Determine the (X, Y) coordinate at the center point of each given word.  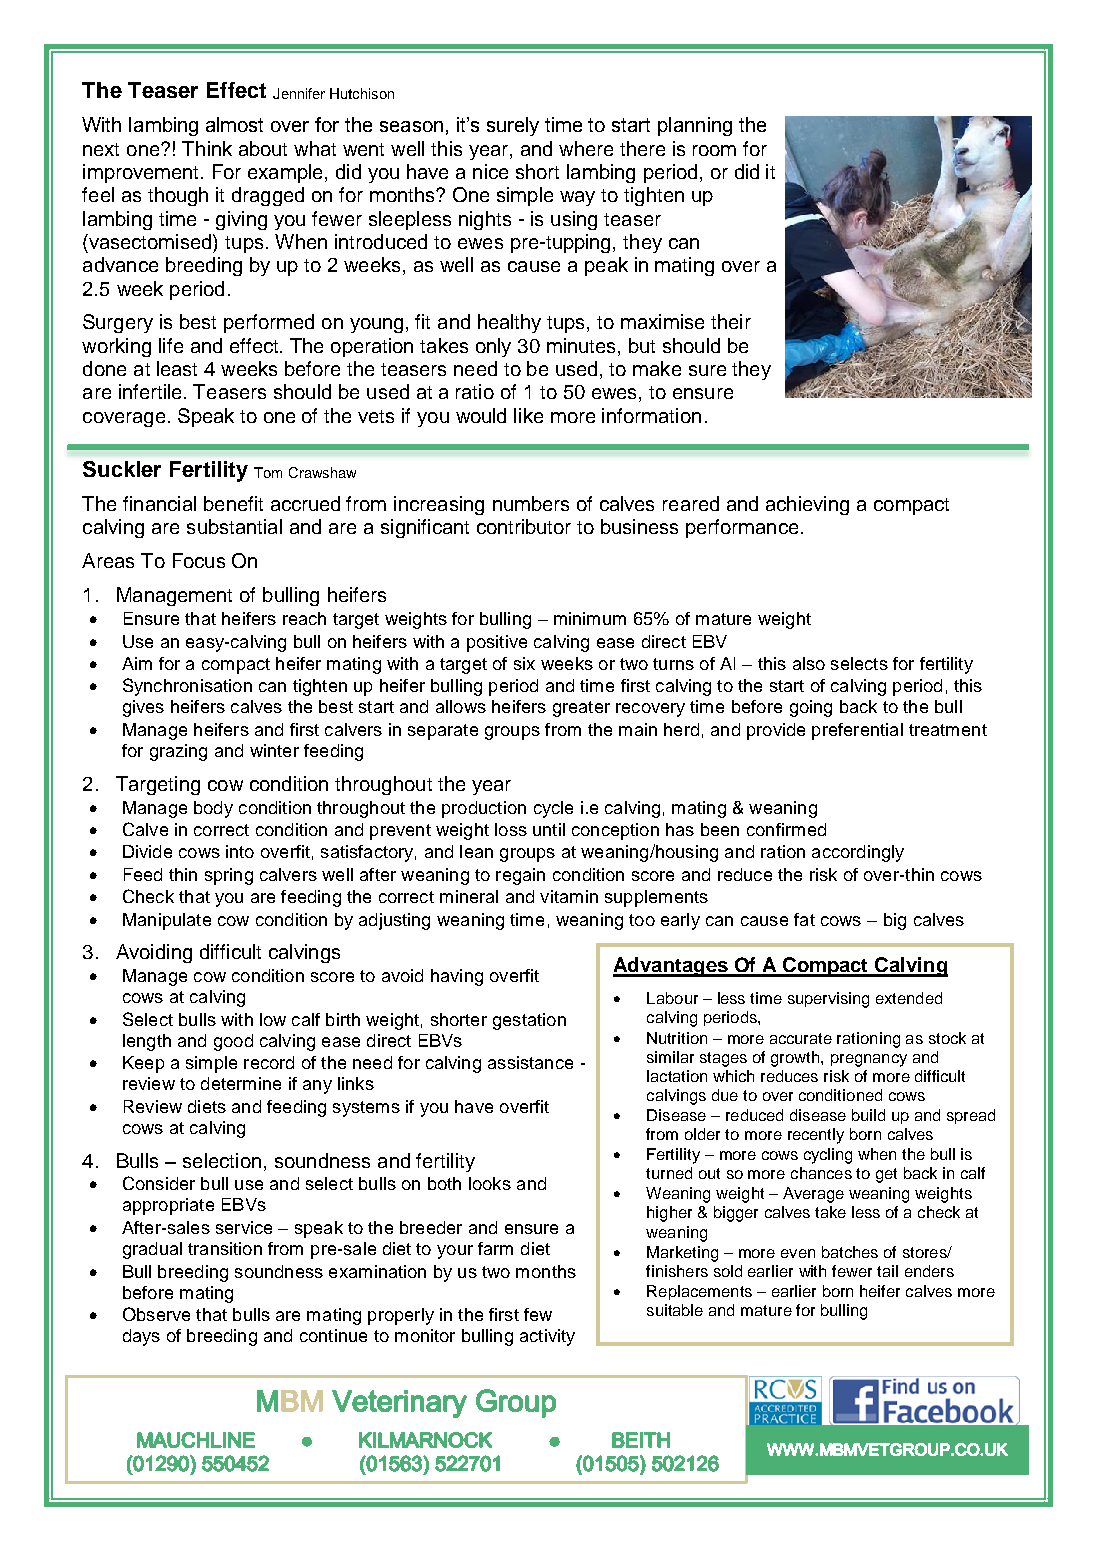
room (714, 150)
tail (887, 1271)
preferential (857, 731)
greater (581, 709)
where (586, 148)
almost (234, 124)
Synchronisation (187, 687)
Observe (156, 1314)
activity (547, 1337)
